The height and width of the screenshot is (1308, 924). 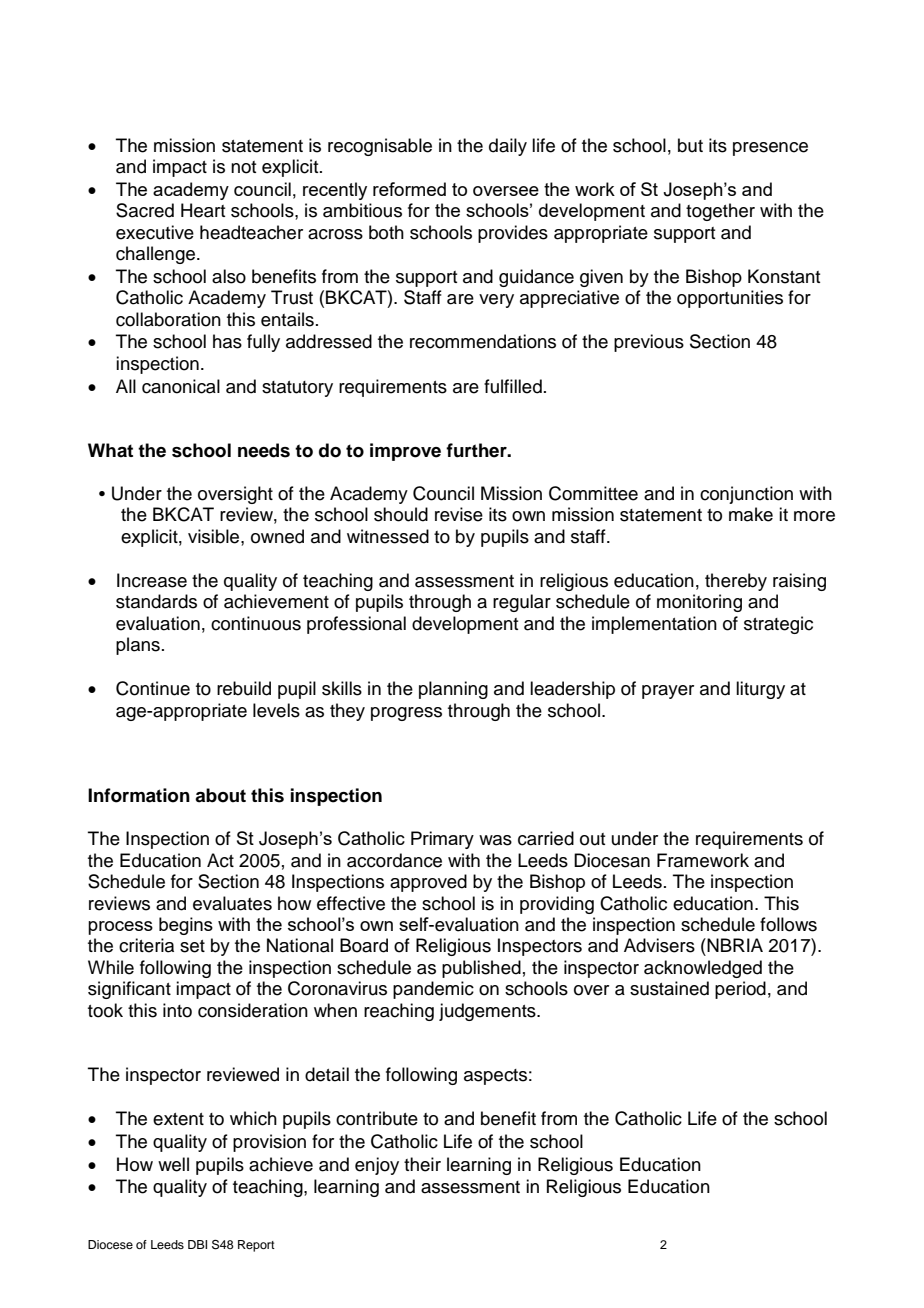 I want to click on reformed, so click(x=409, y=189).
